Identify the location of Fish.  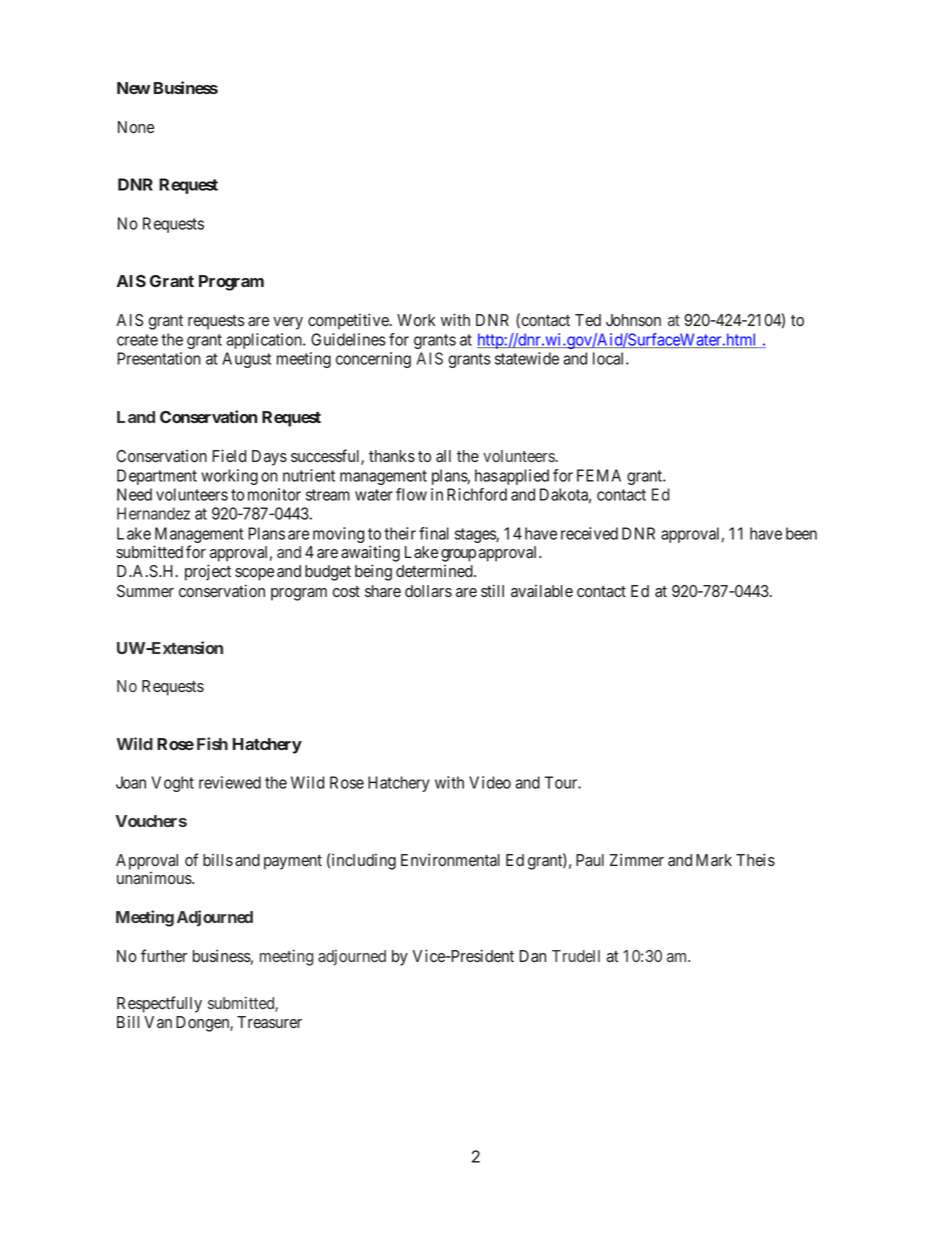
(212, 743).
